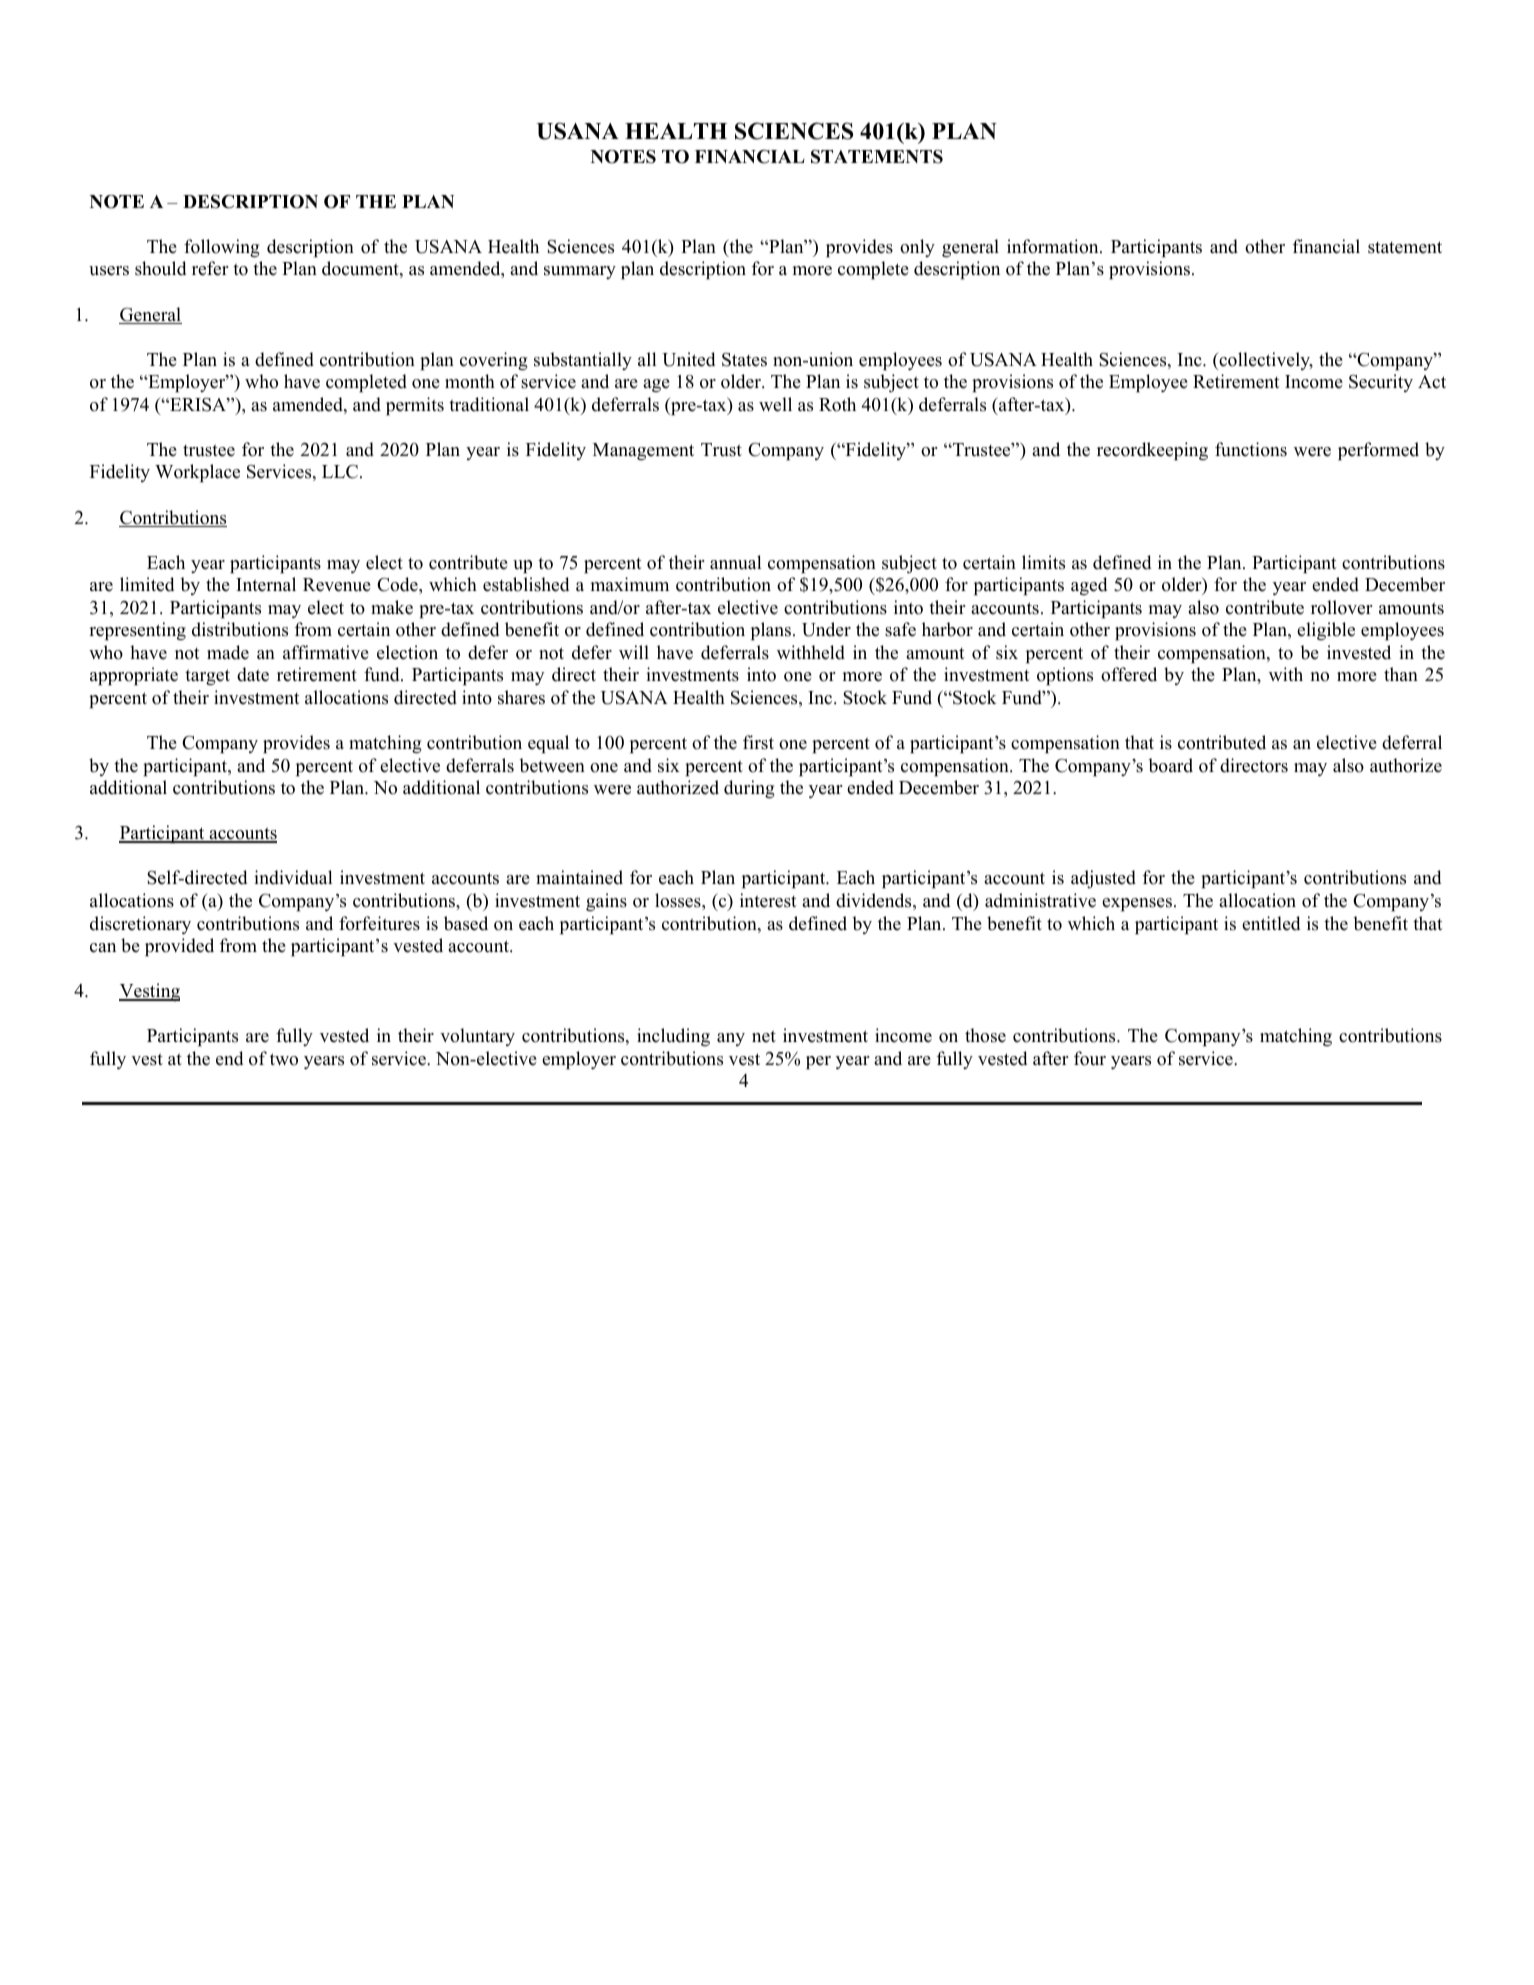 Image resolution: width=1534 pixels, height=1985 pixels. What do you see at coordinates (552, 765) in the document?
I see `between` at bounding box center [552, 765].
